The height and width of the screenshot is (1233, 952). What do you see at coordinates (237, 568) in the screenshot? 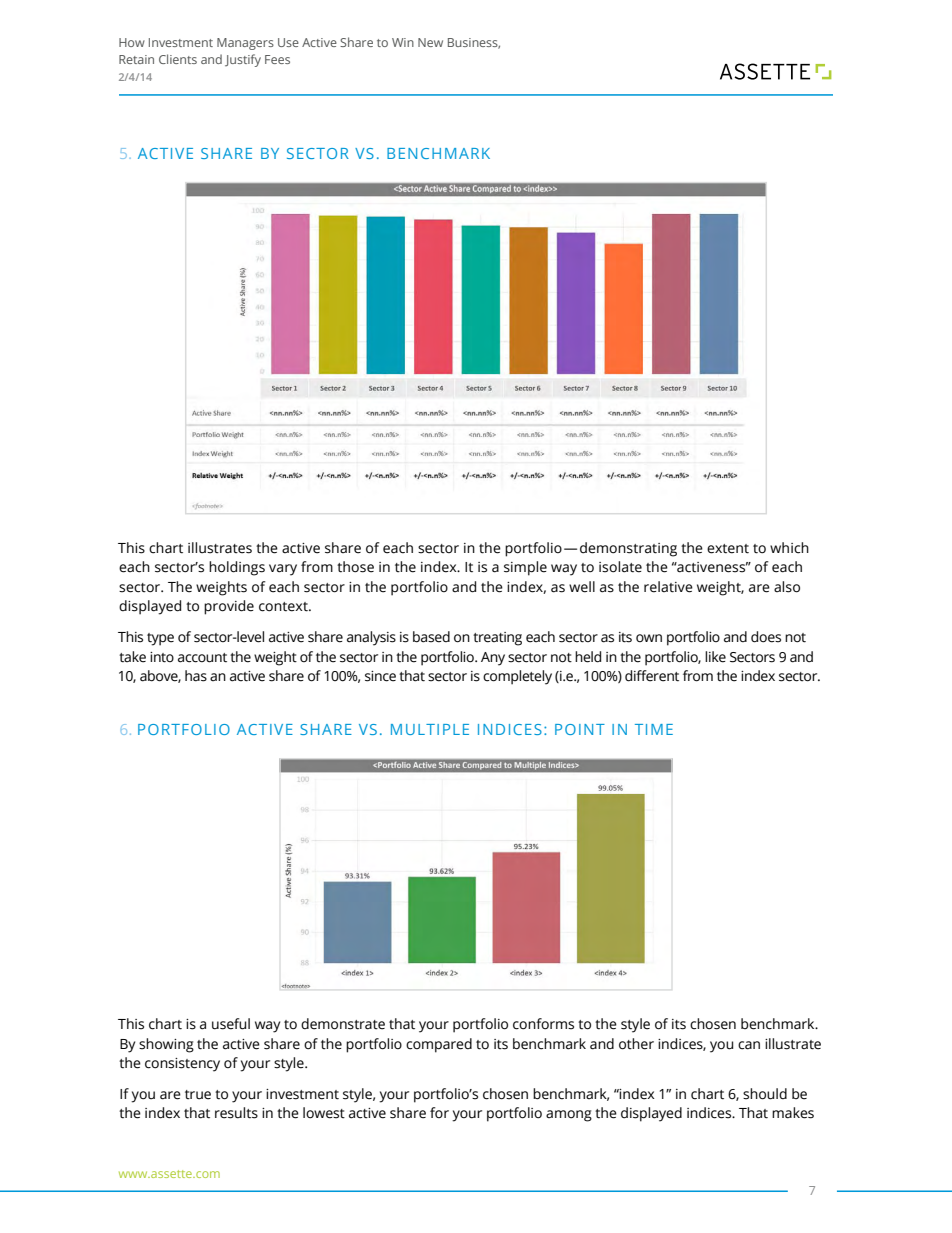
I see `holdings` at bounding box center [237, 568].
